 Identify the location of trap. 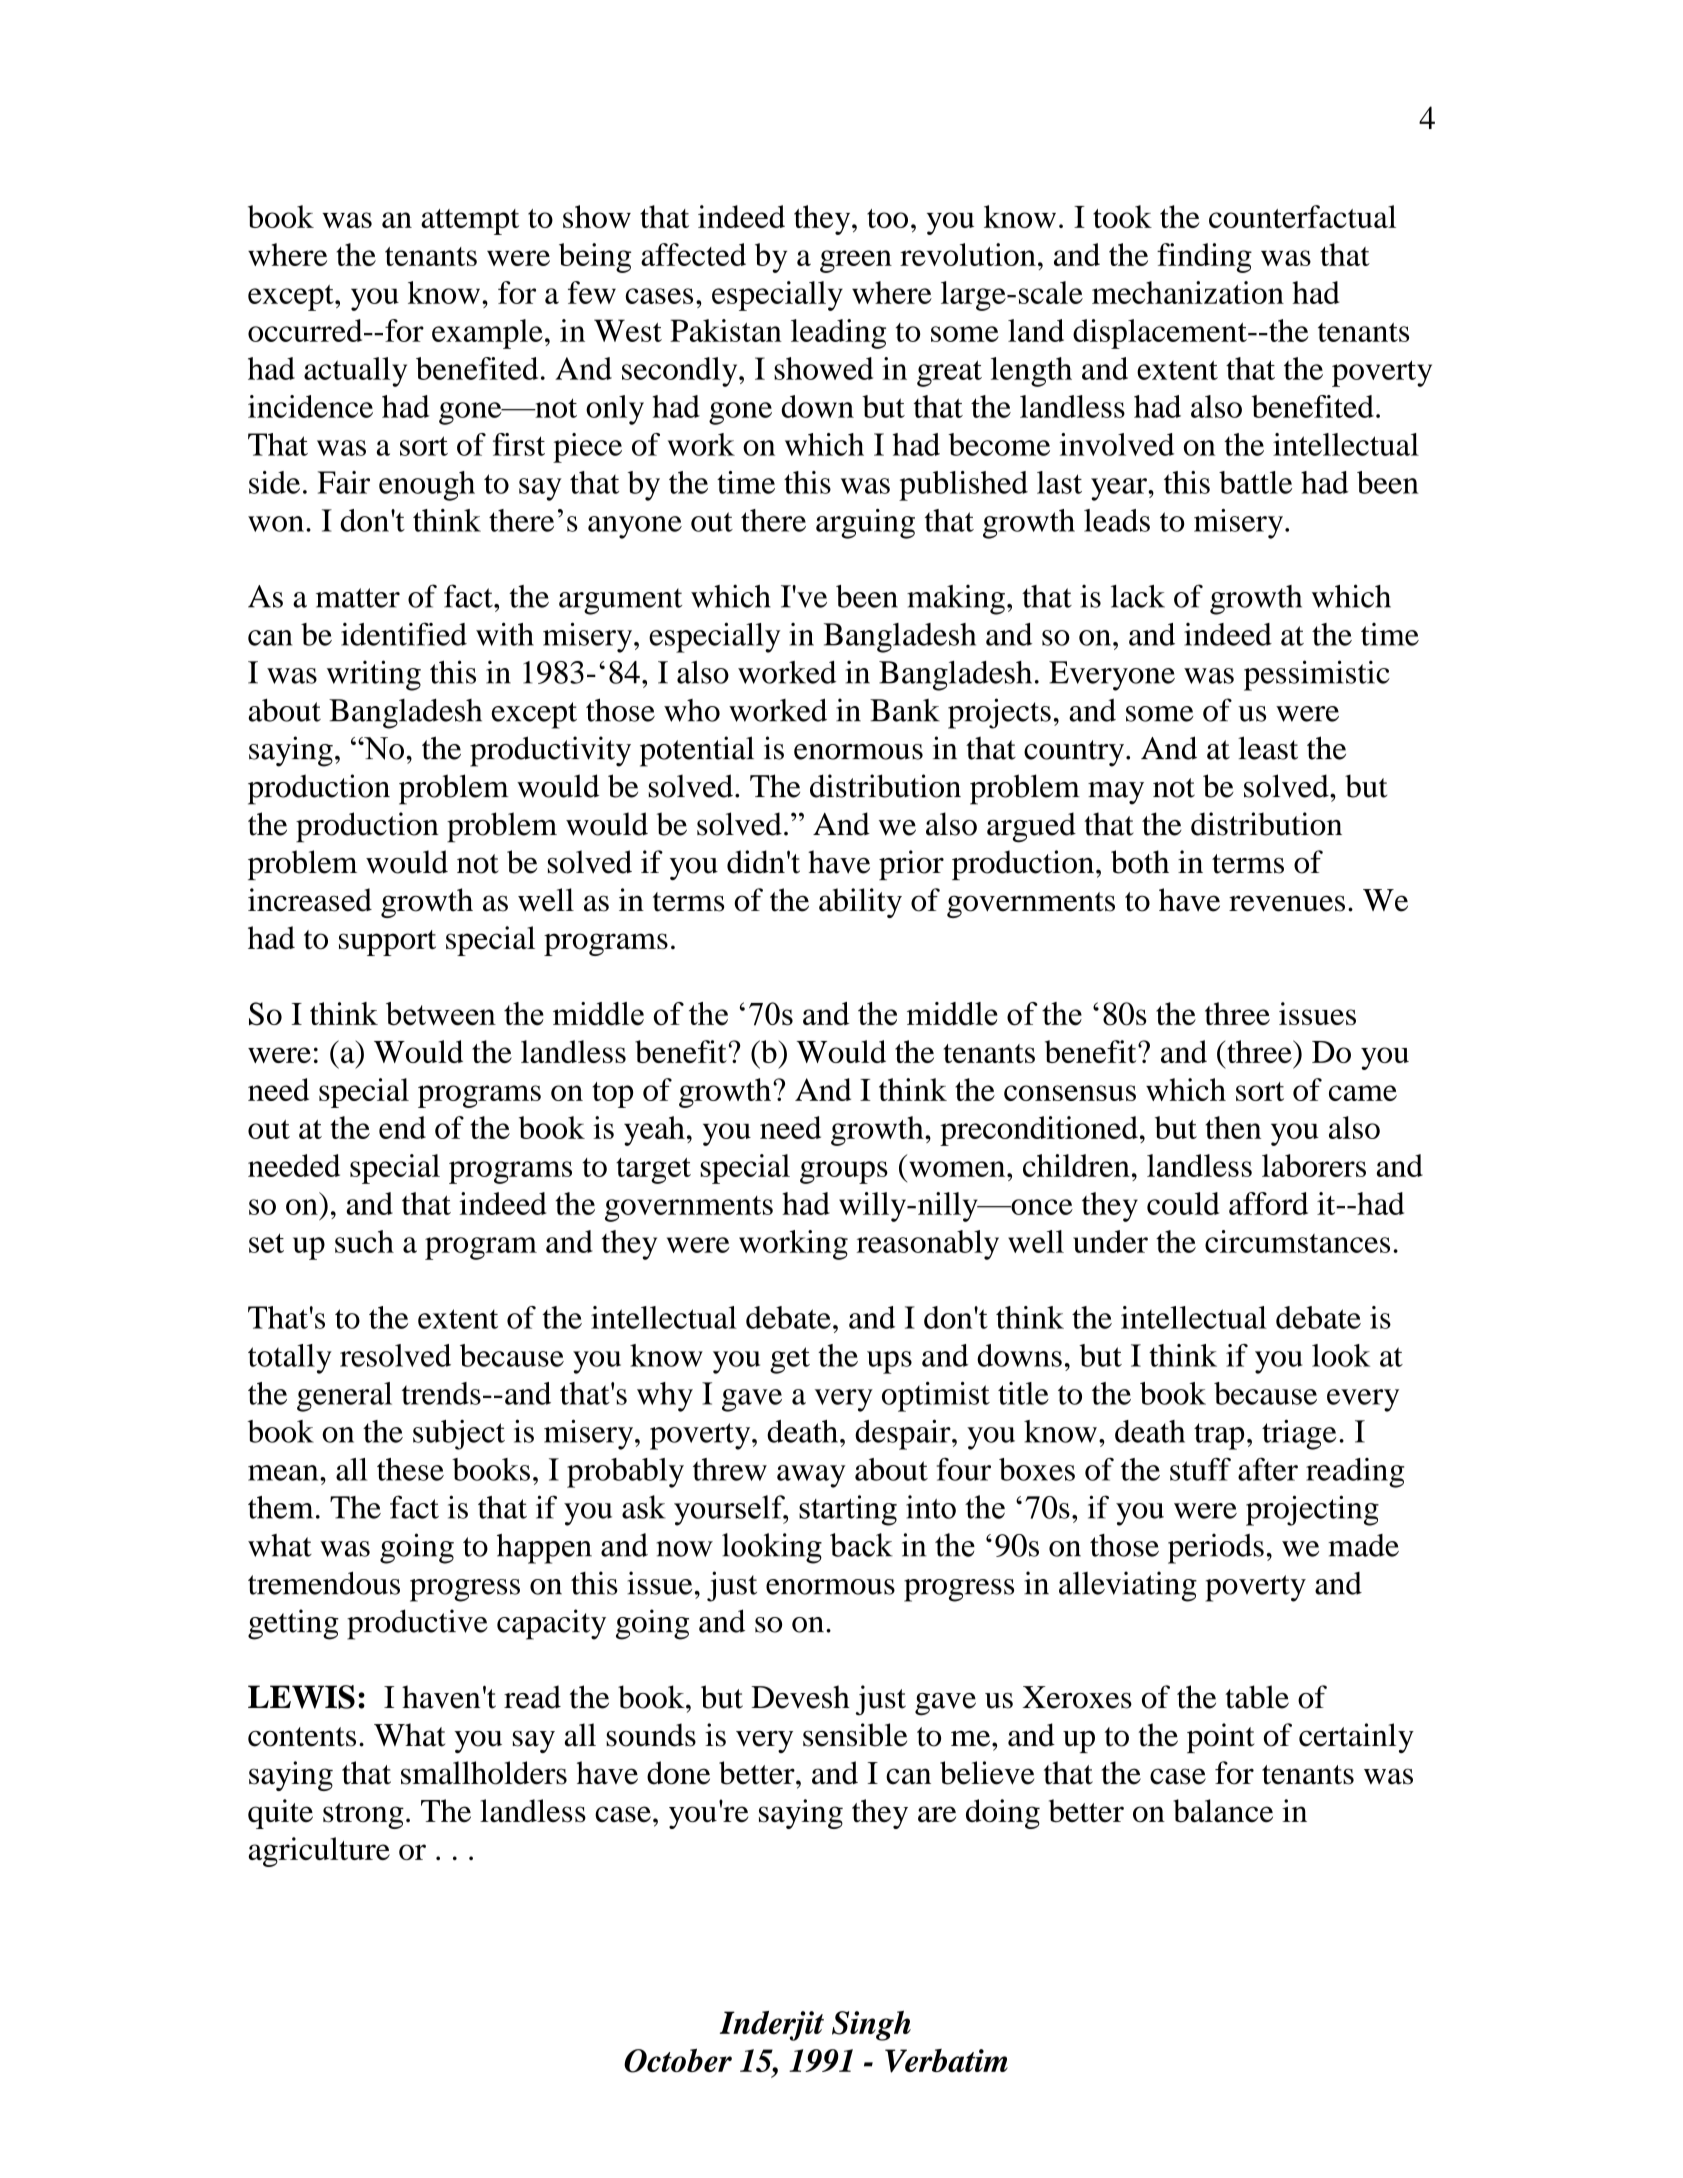
(1219, 1436).
